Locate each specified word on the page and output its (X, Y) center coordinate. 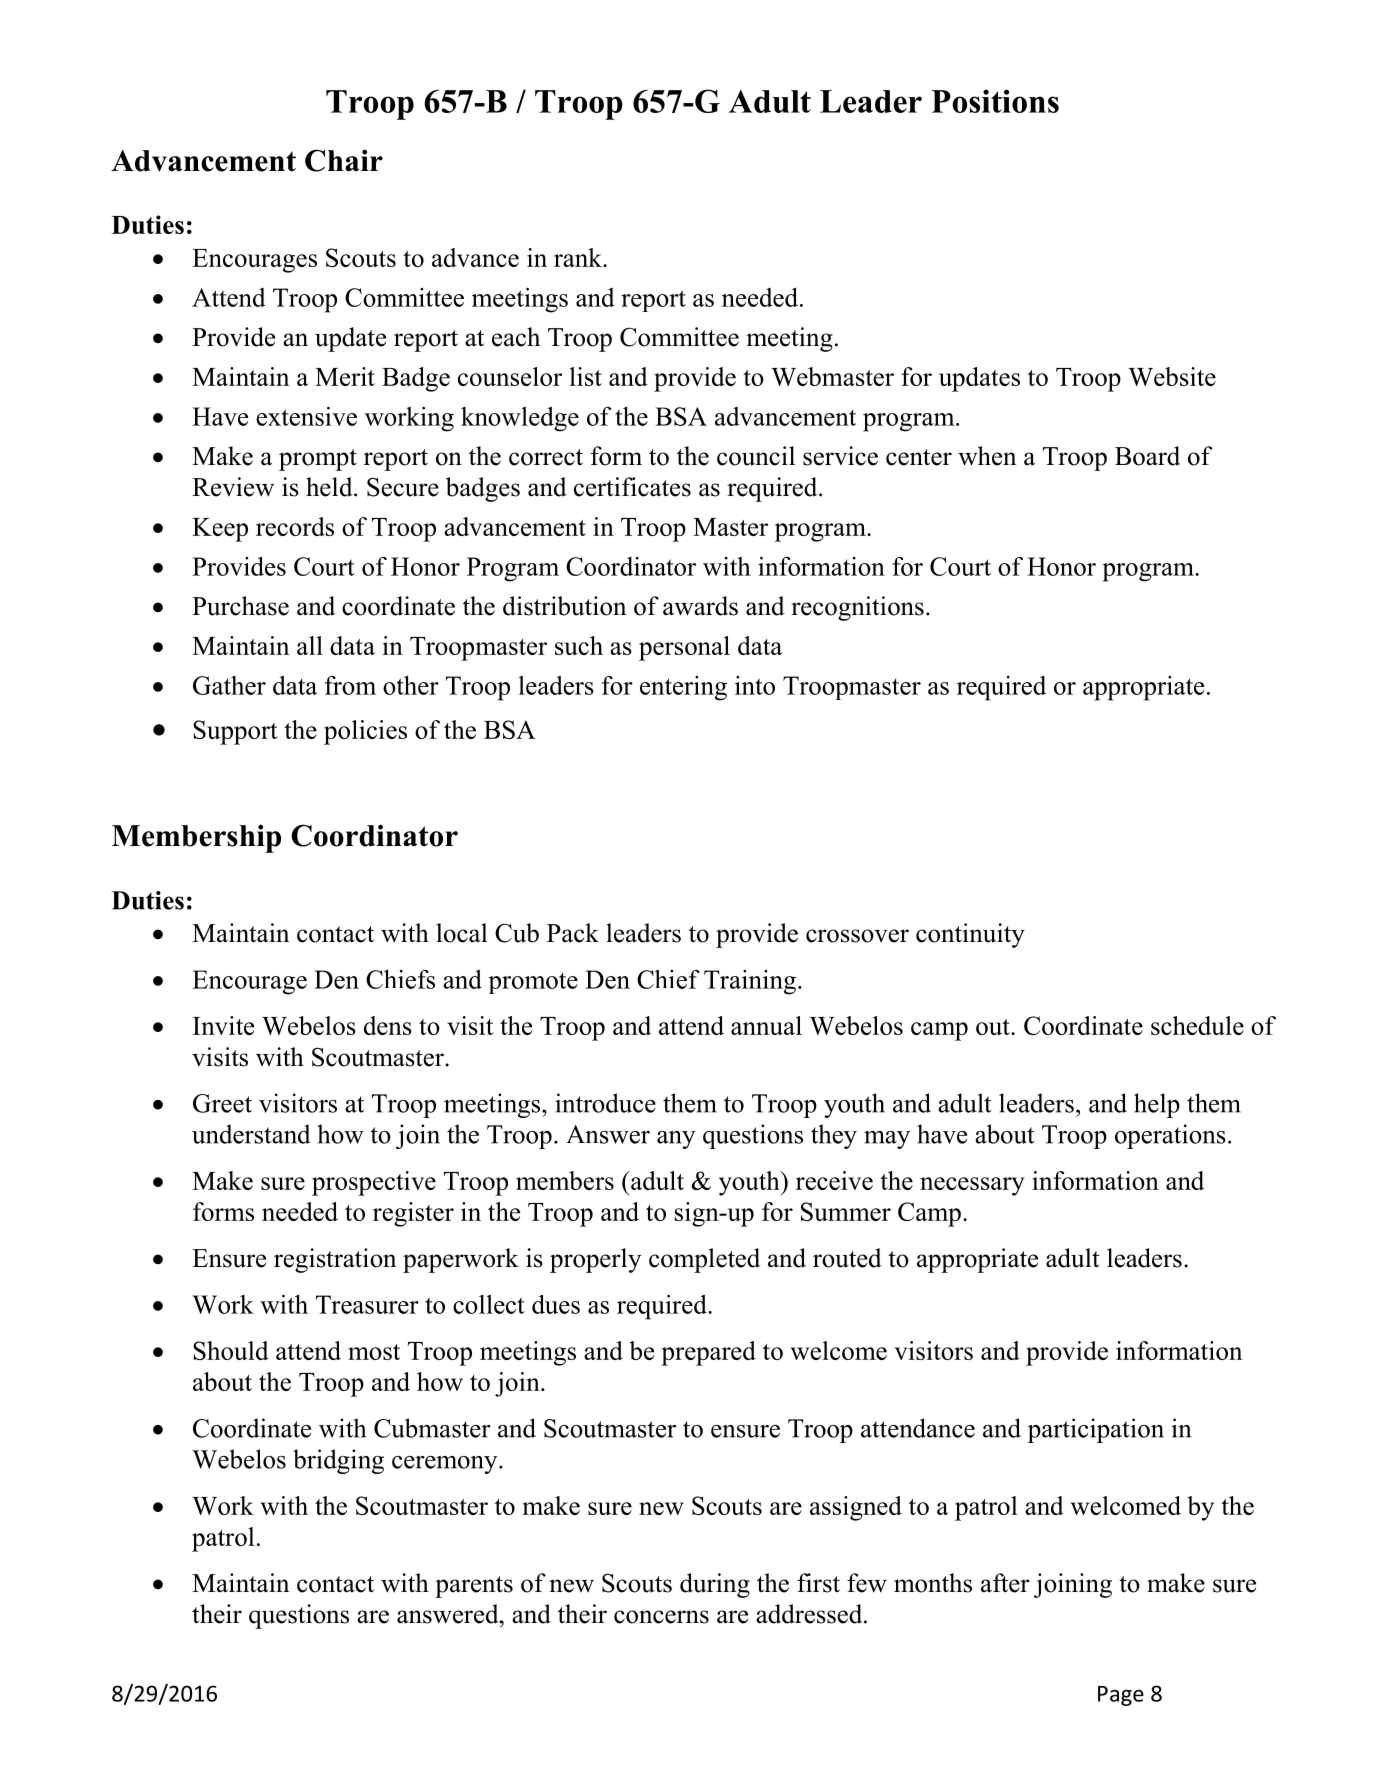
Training (750, 982)
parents (474, 1587)
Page (1121, 1696)
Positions (995, 101)
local (462, 933)
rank (579, 257)
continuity (970, 935)
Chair (344, 160)
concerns (661, 1617)
